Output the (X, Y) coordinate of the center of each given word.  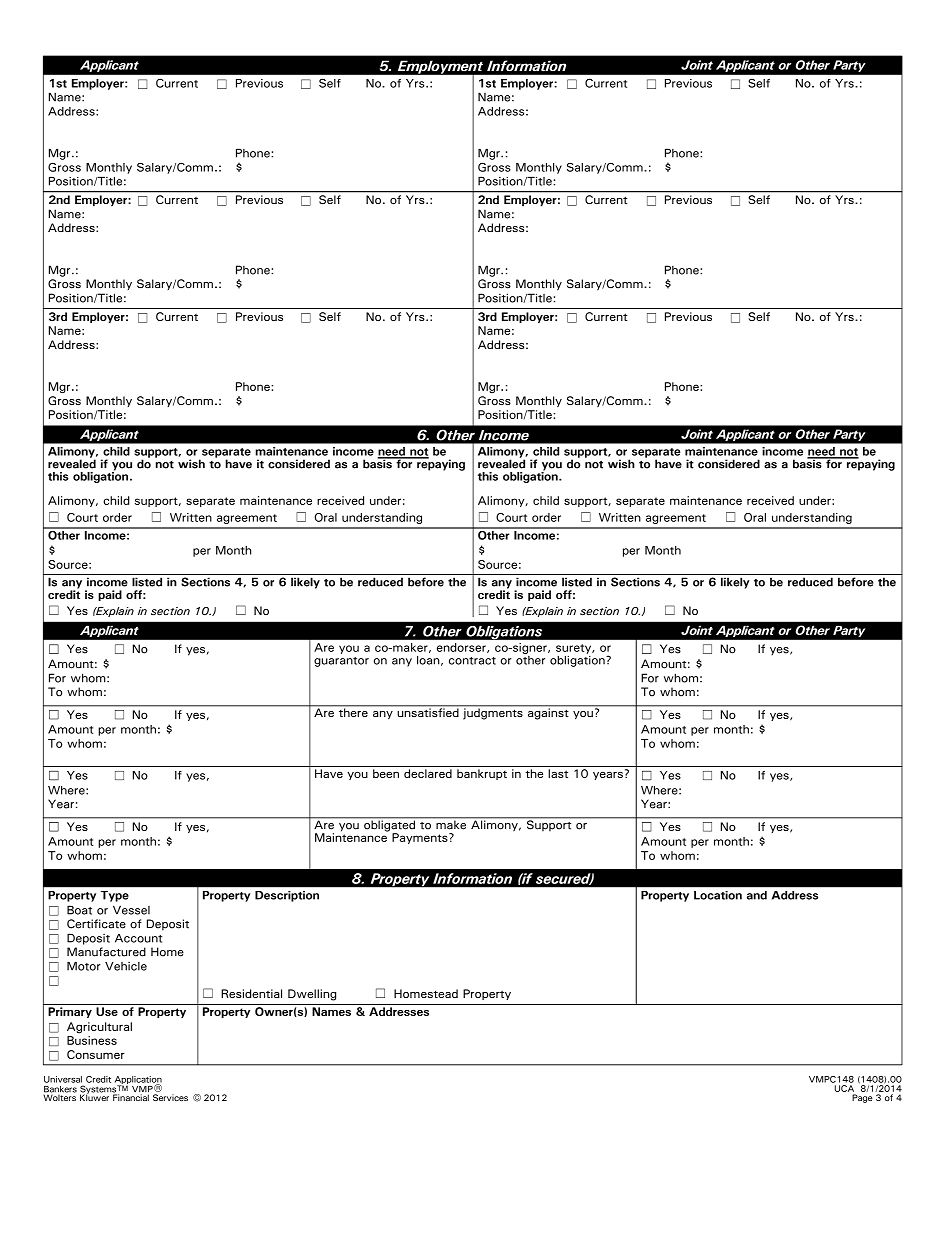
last (558, 773)
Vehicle (126, 966)
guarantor (341, 662)
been (386, 773)
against (548, 713)
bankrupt (482, 774)
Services (170, 1097)
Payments (421, 838)
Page (862, 1098)
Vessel (131, 910)
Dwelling (312, 995)
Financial (131, 1096)
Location (718, 895)
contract (472, 661)
